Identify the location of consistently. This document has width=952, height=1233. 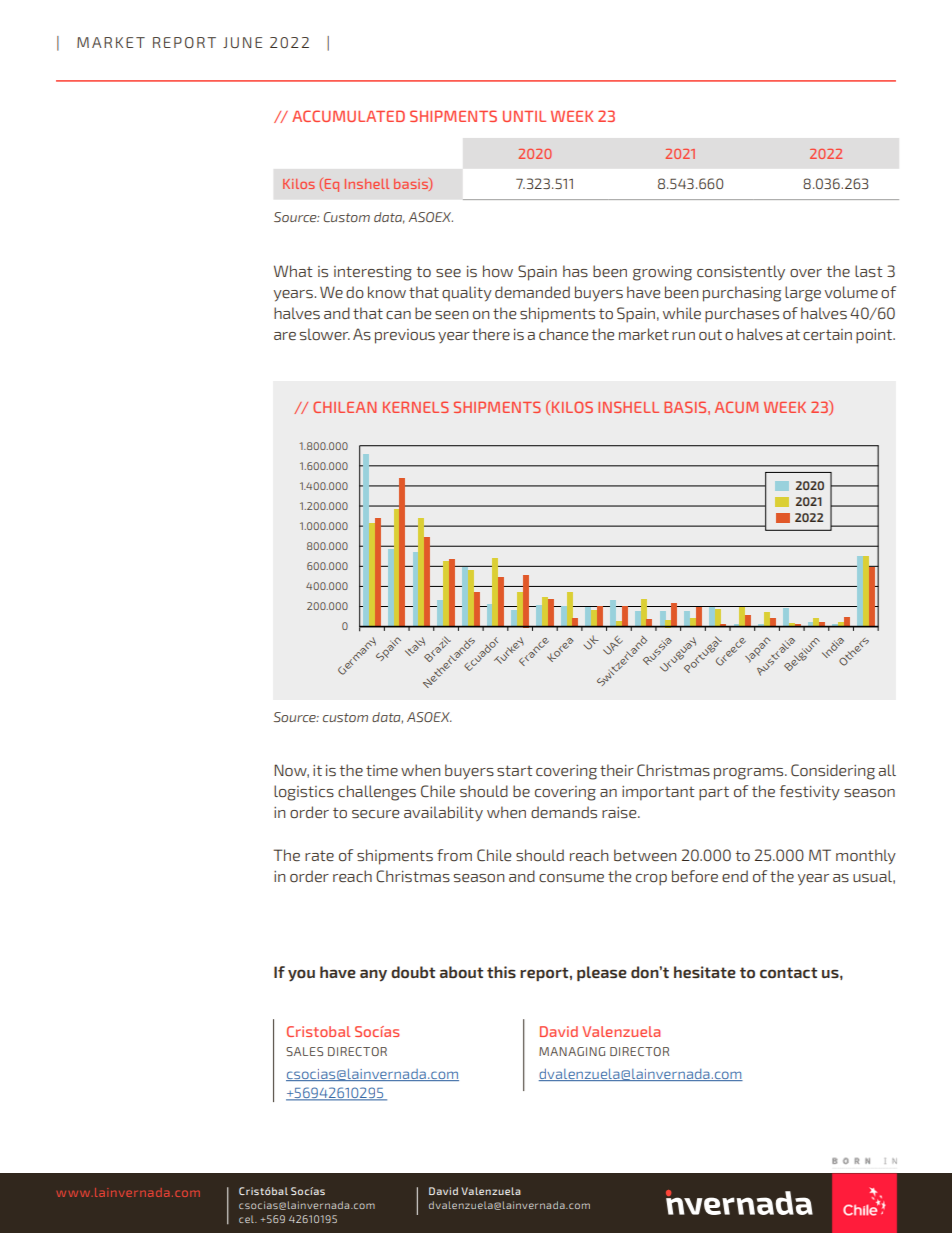
(741, 272).
